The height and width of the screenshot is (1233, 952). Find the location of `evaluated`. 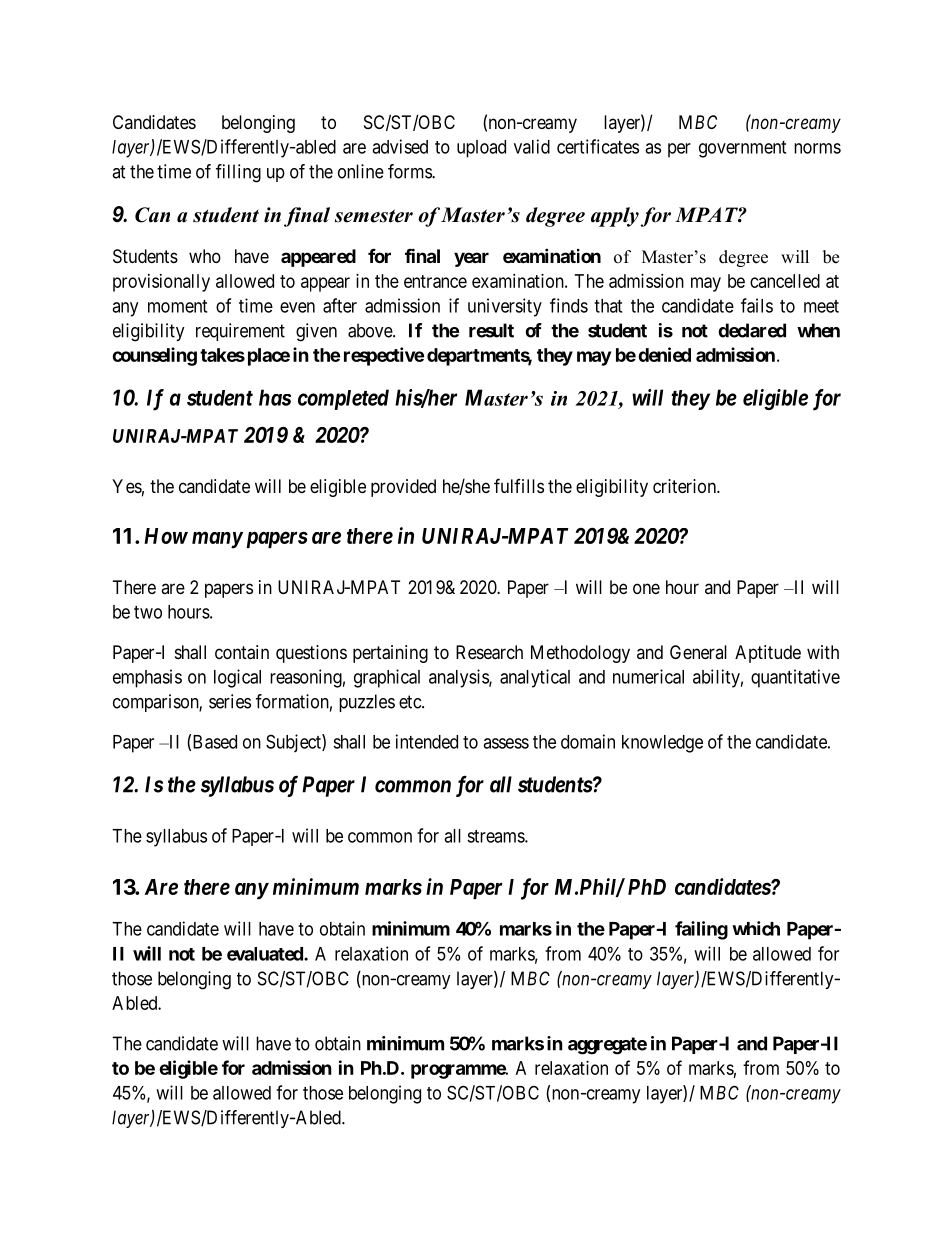

evaluated is located at coordinates (266, 954).
